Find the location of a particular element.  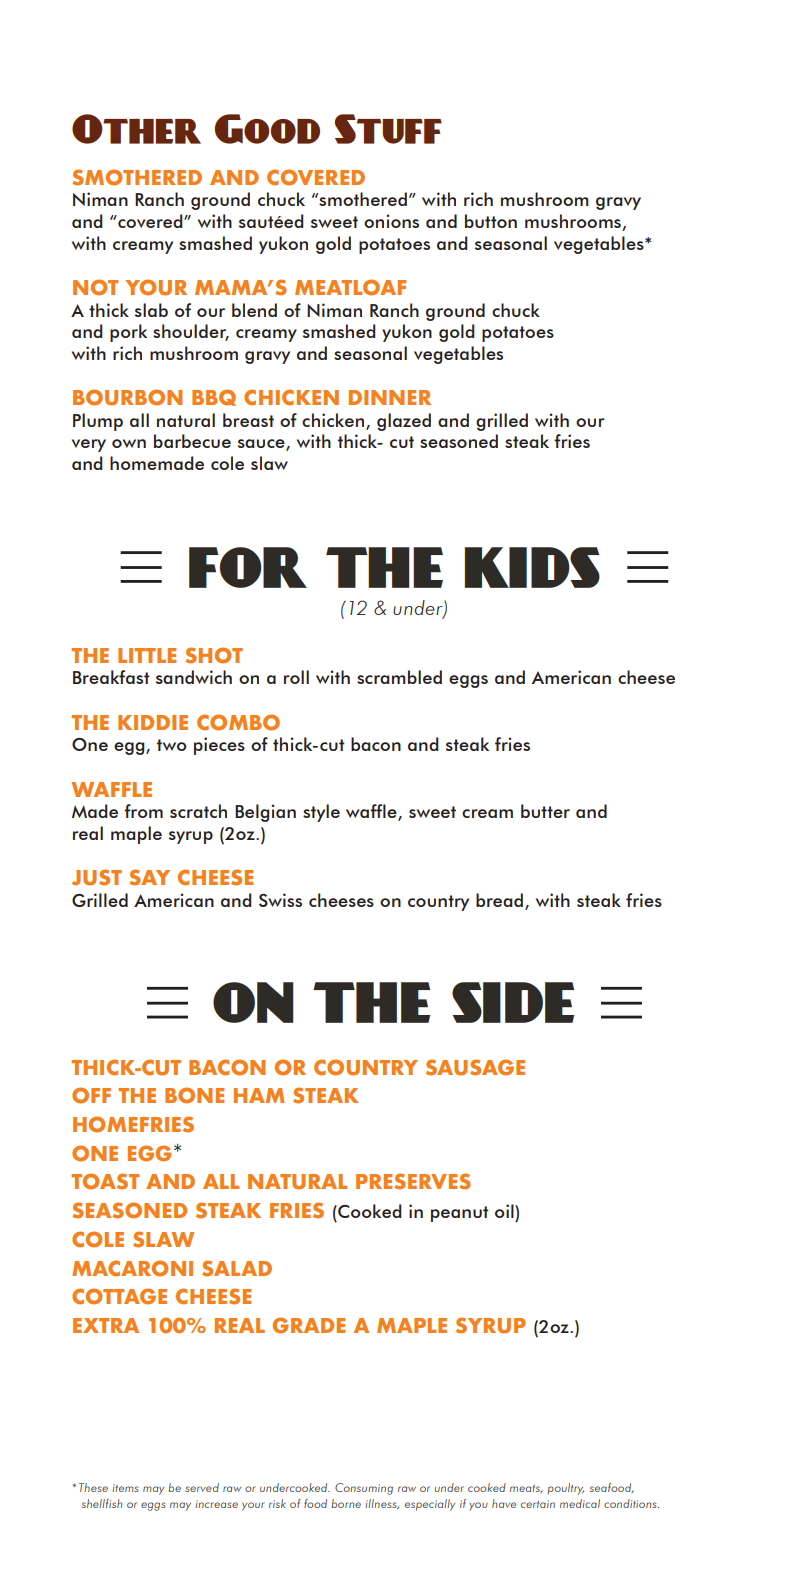

bread is located at coordinates (499, 900).
